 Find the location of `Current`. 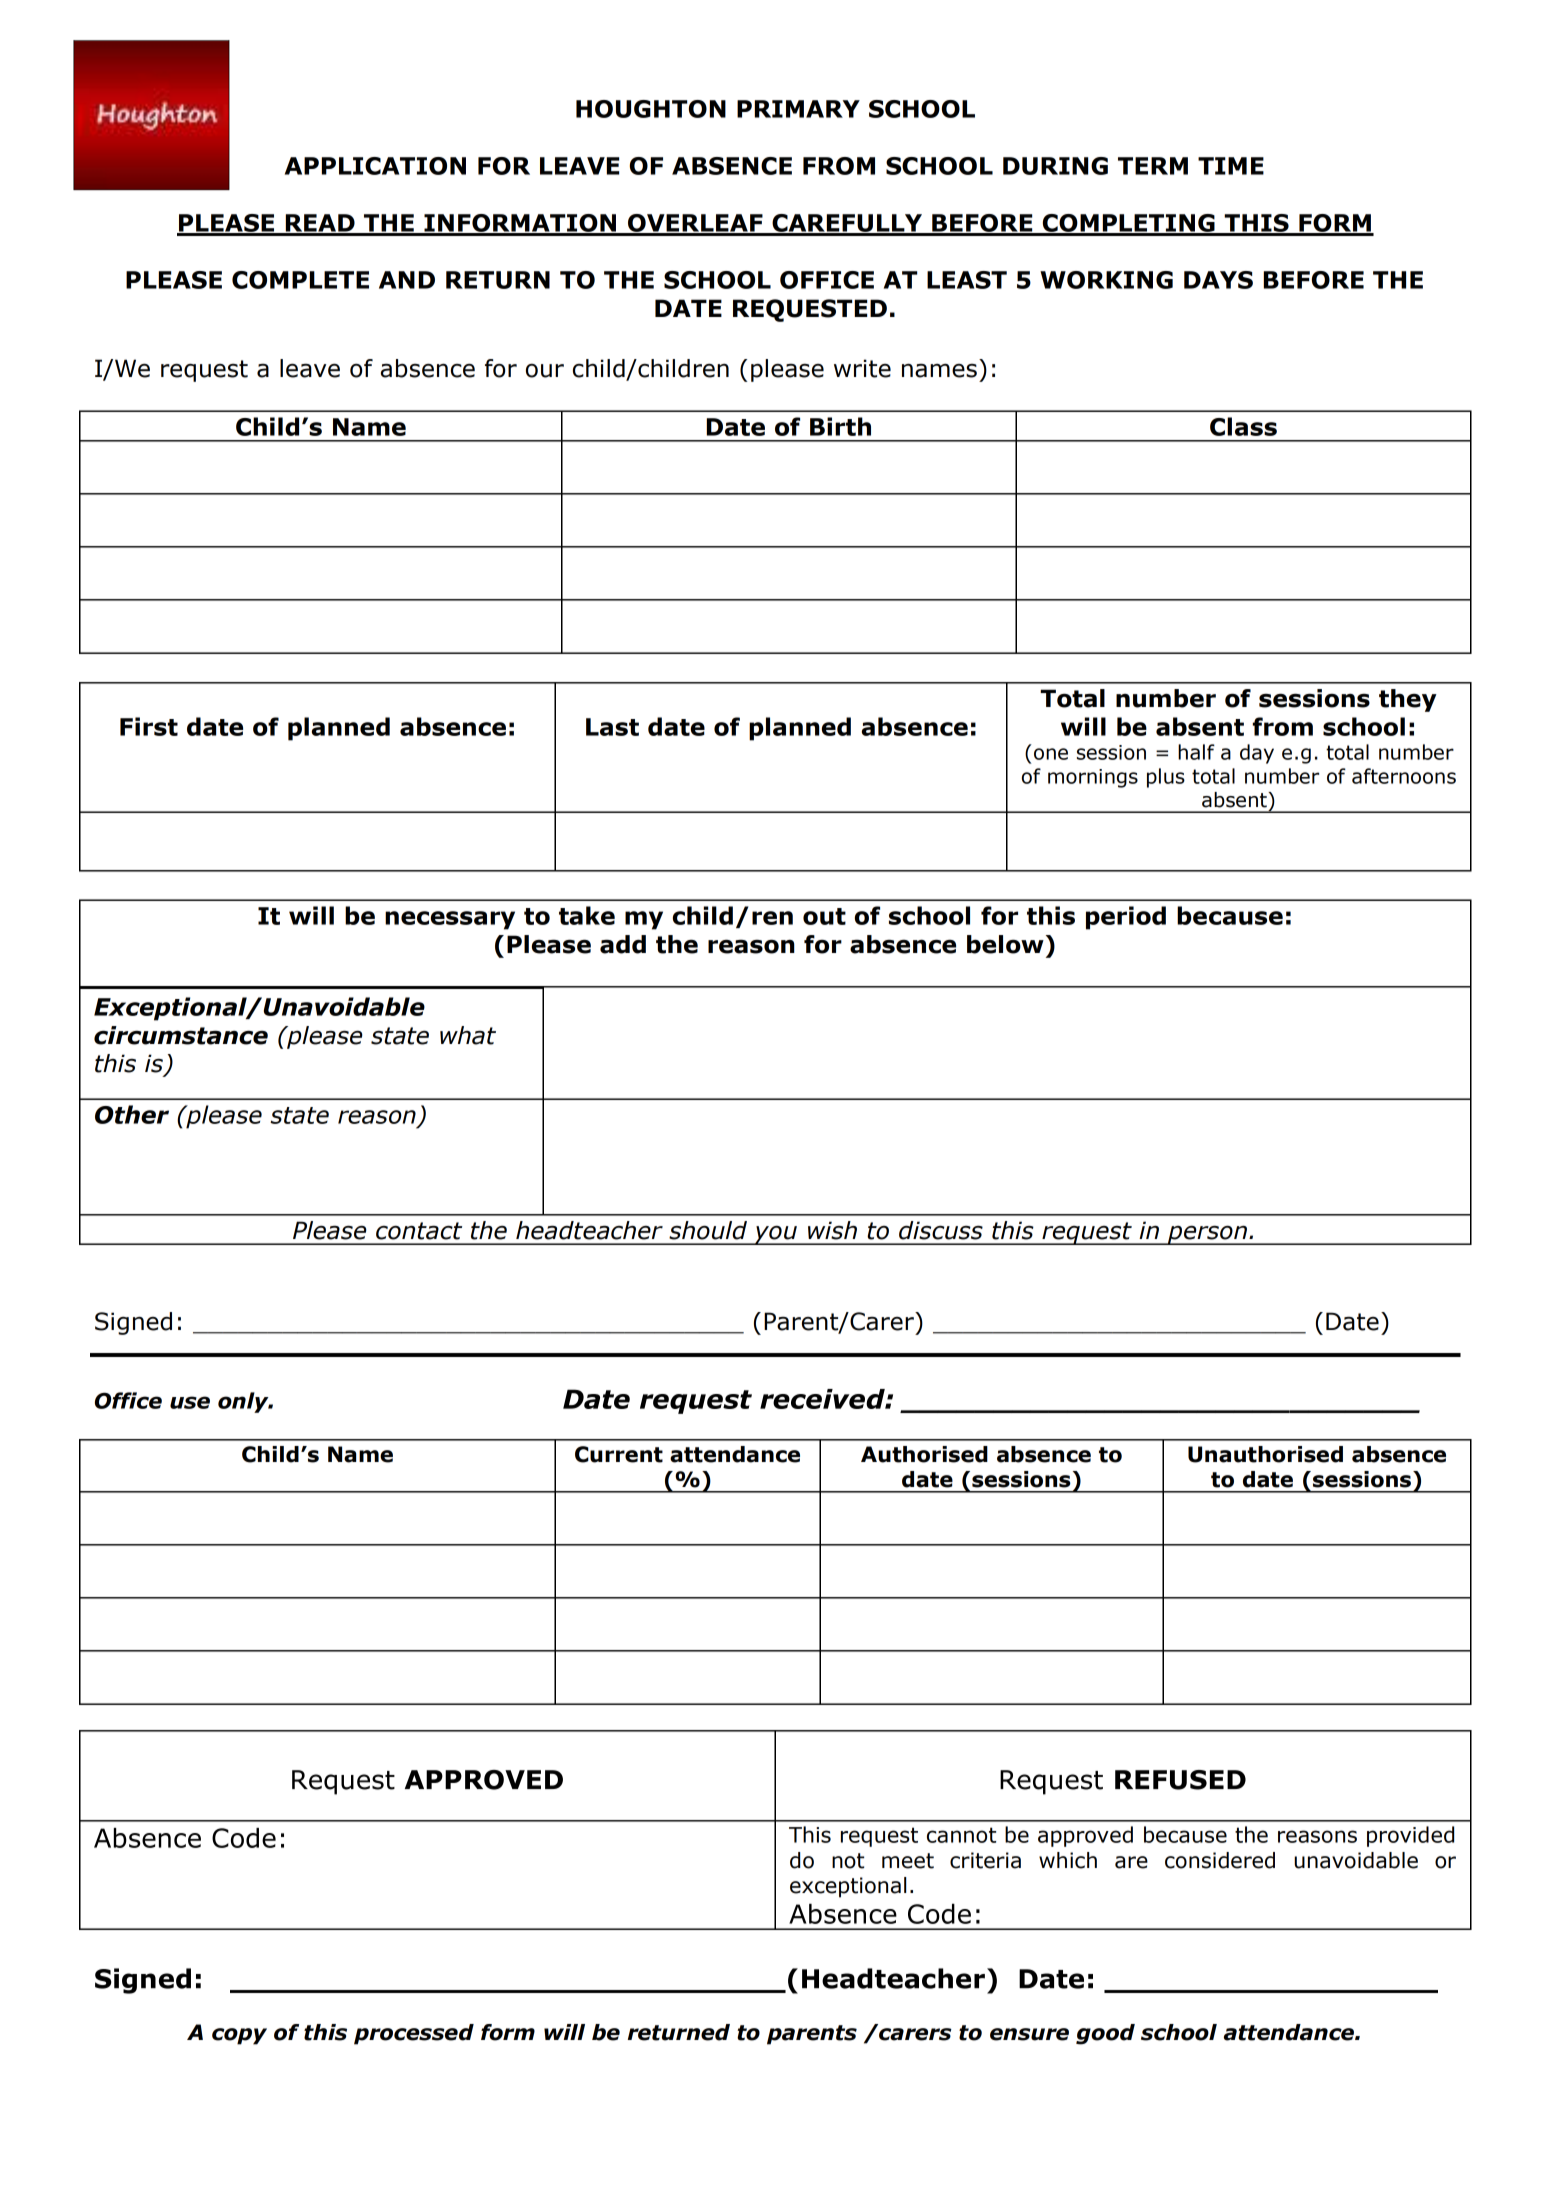

Current is located at coordinates (619, 1454).
